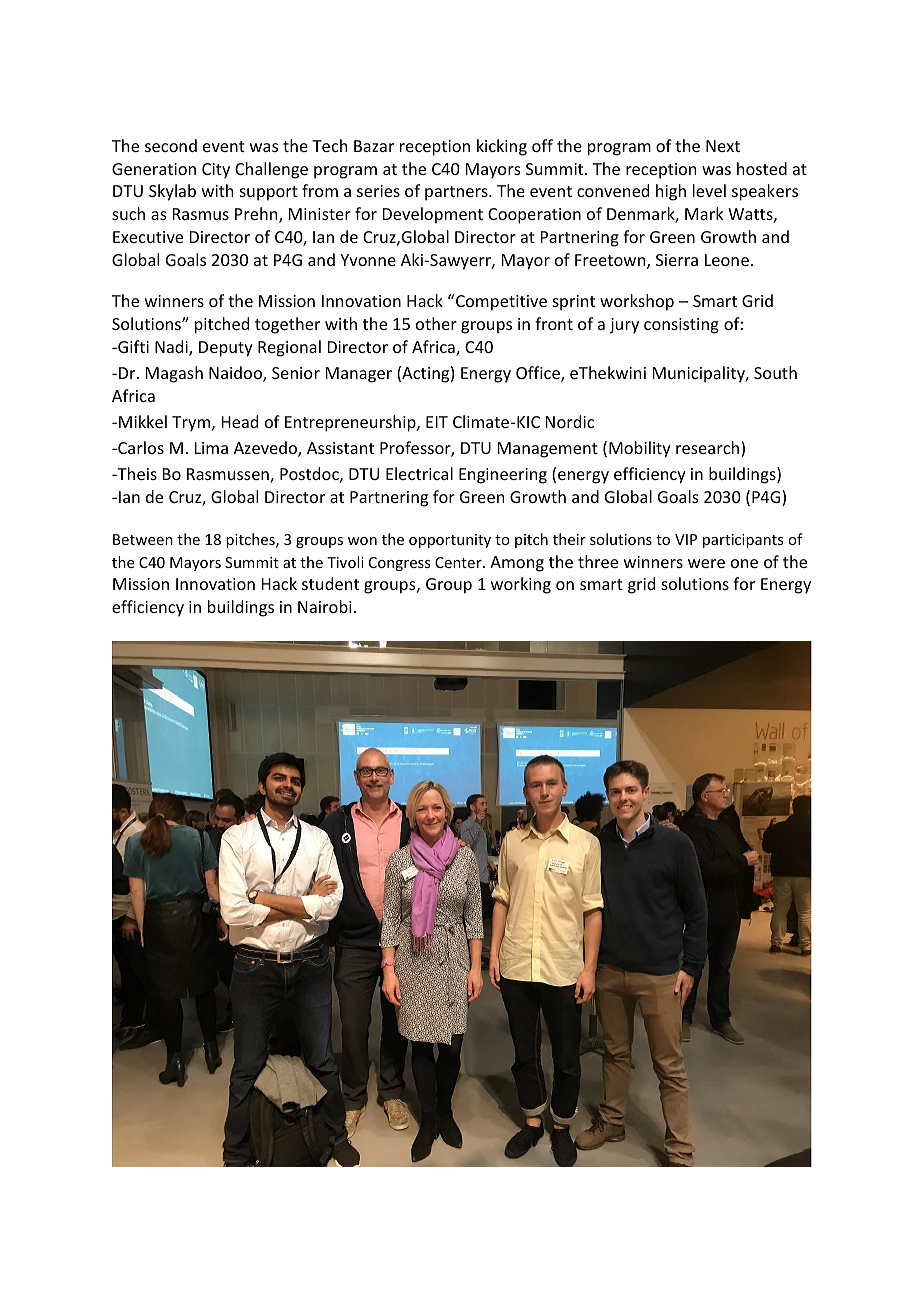 The height and width of the screenshot is (1308, 924). I want to click on Electrical, so click(419, 473).
